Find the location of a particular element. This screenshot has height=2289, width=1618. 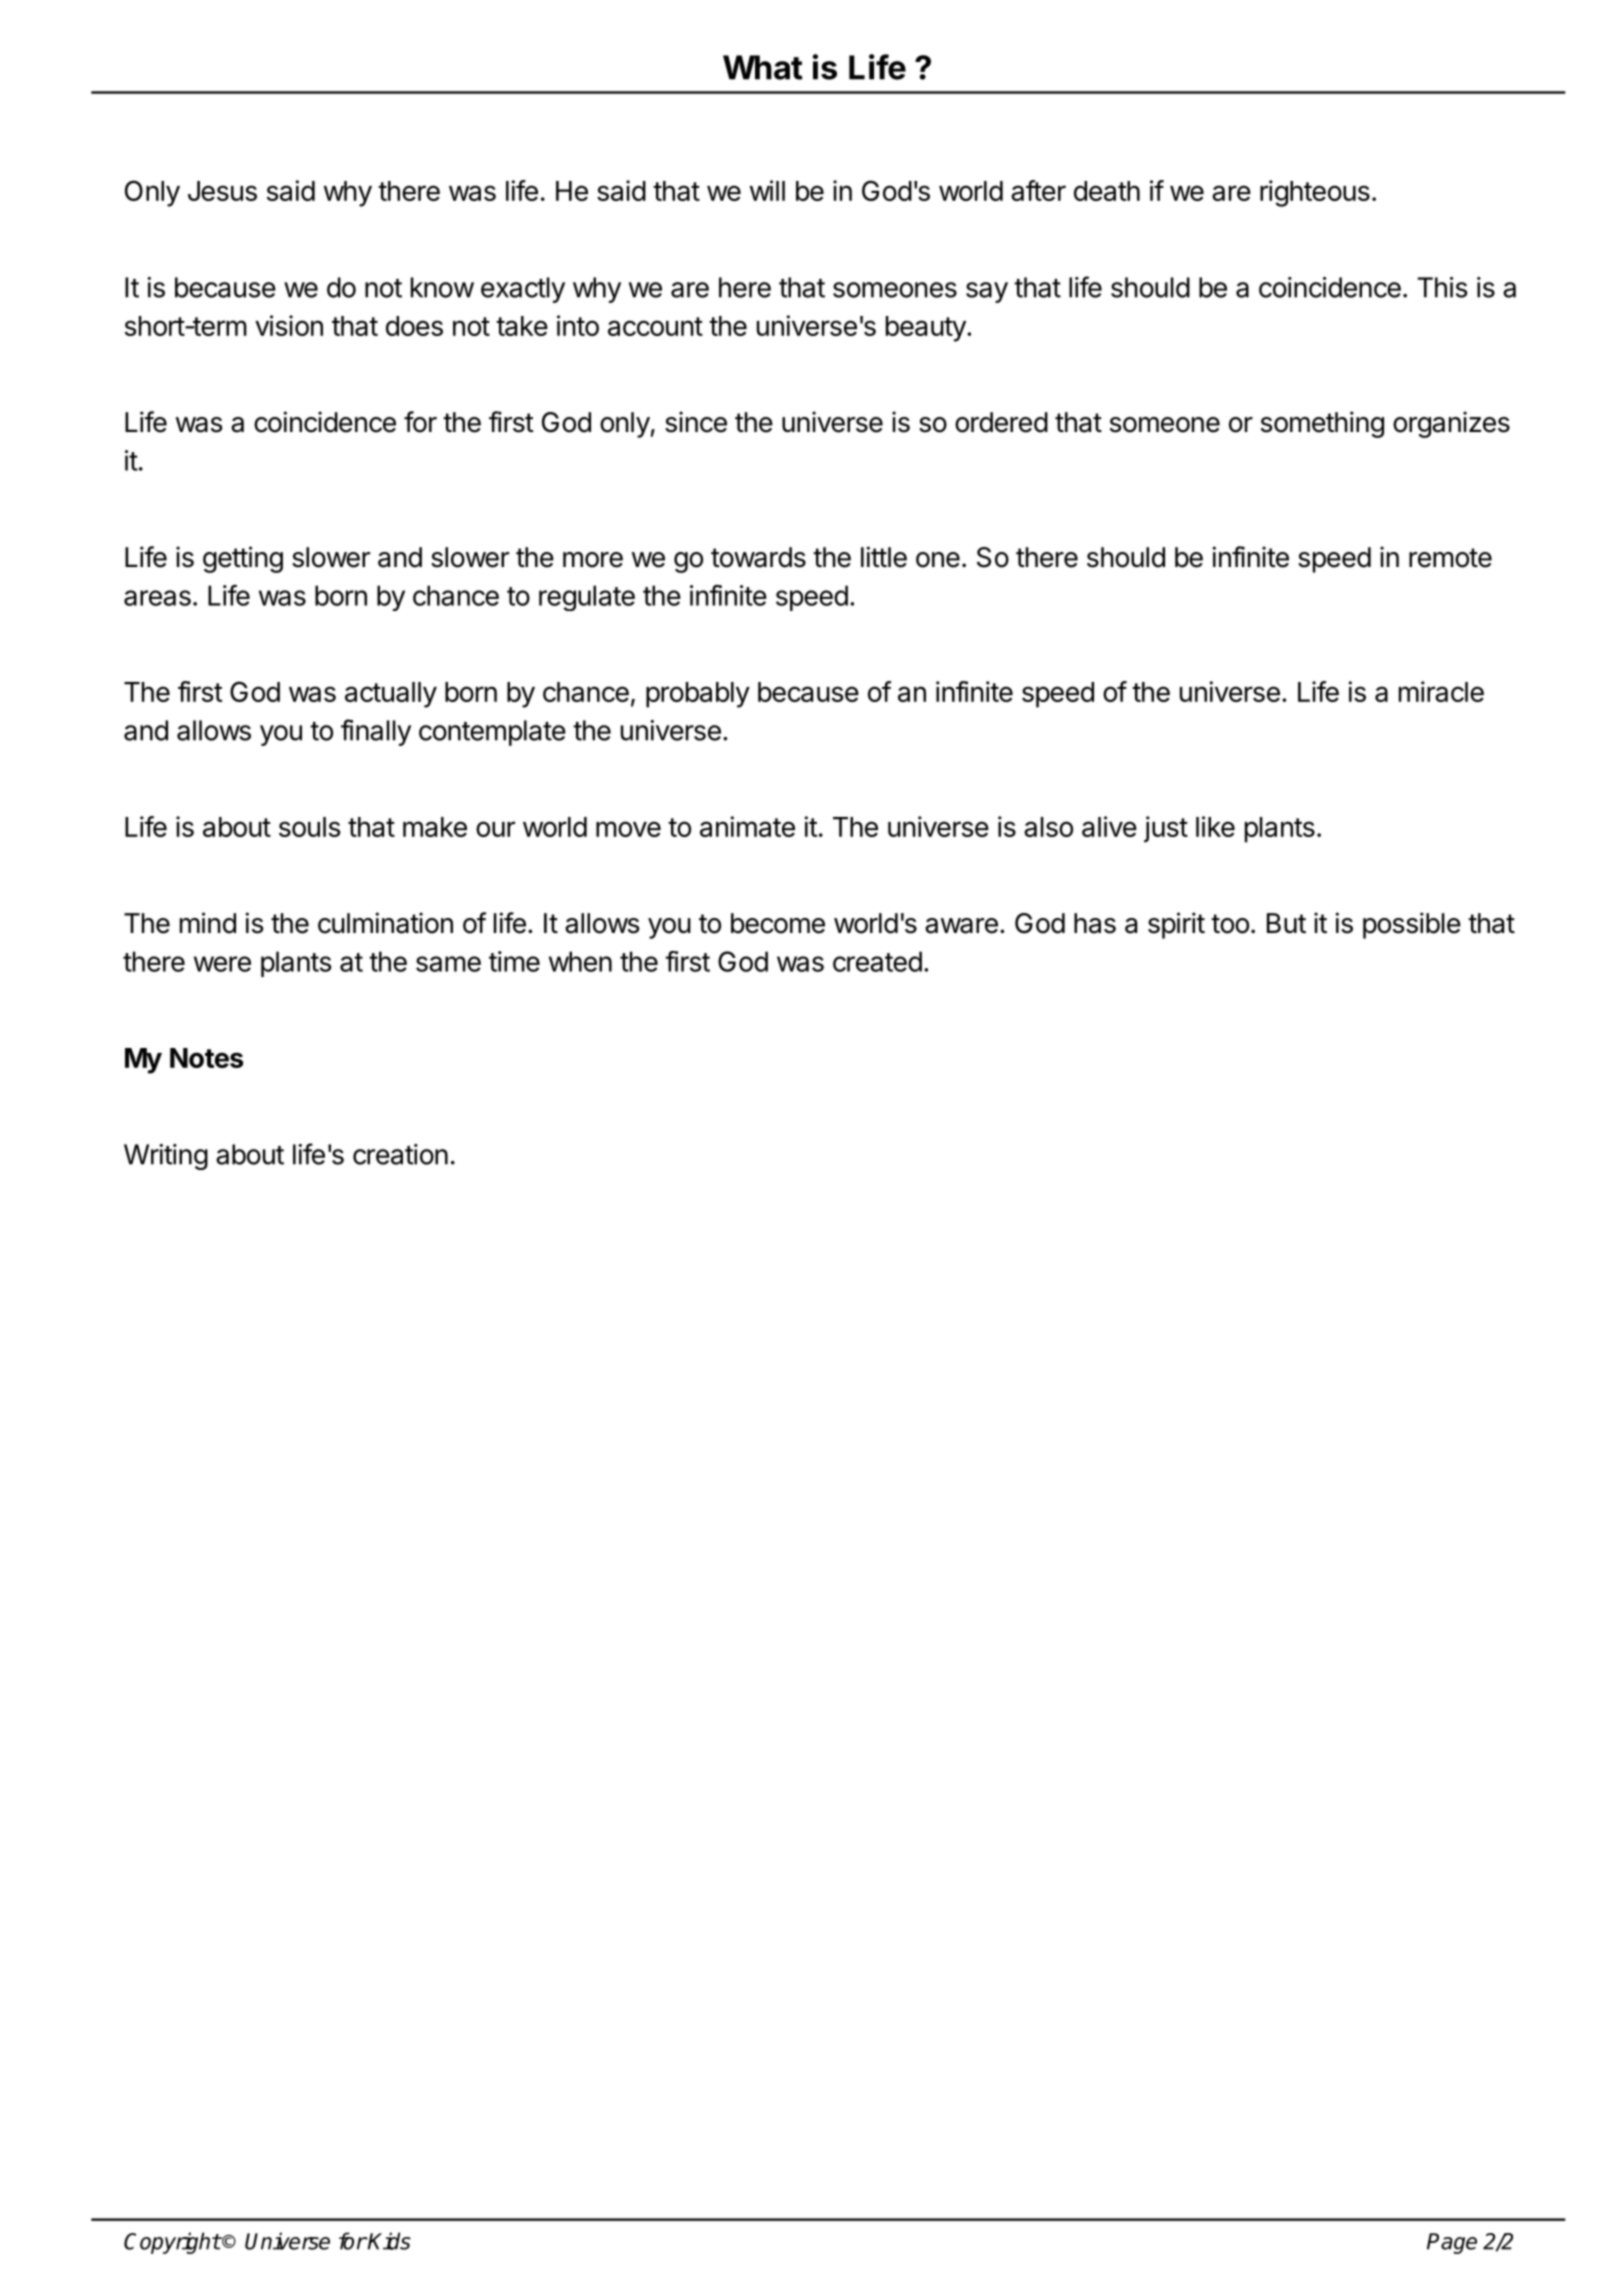

will is located at coordinates (767, 190).
